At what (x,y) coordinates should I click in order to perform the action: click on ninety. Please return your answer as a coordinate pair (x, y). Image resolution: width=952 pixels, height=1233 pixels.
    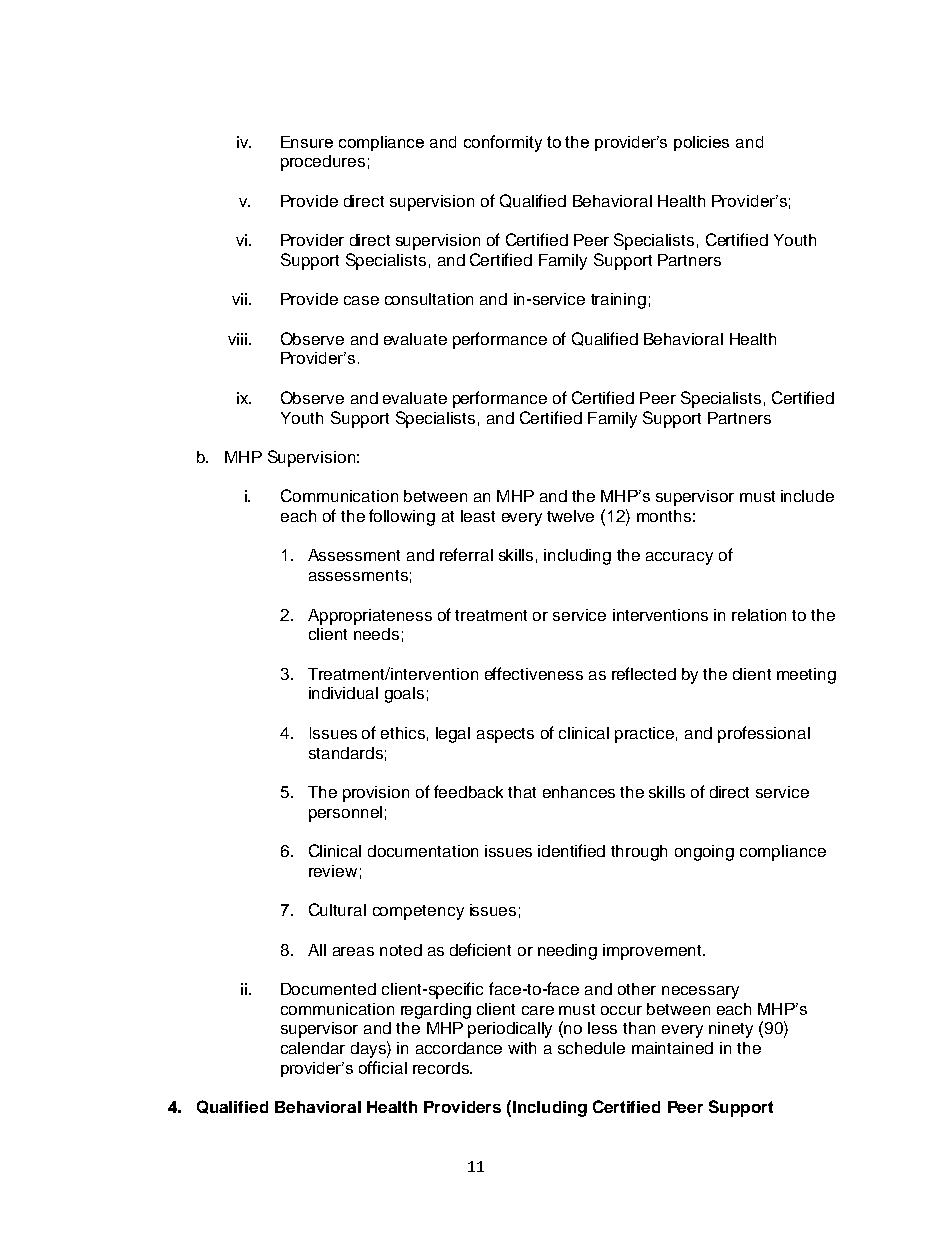
    Looking at the image, I should click on (731, 1030).
